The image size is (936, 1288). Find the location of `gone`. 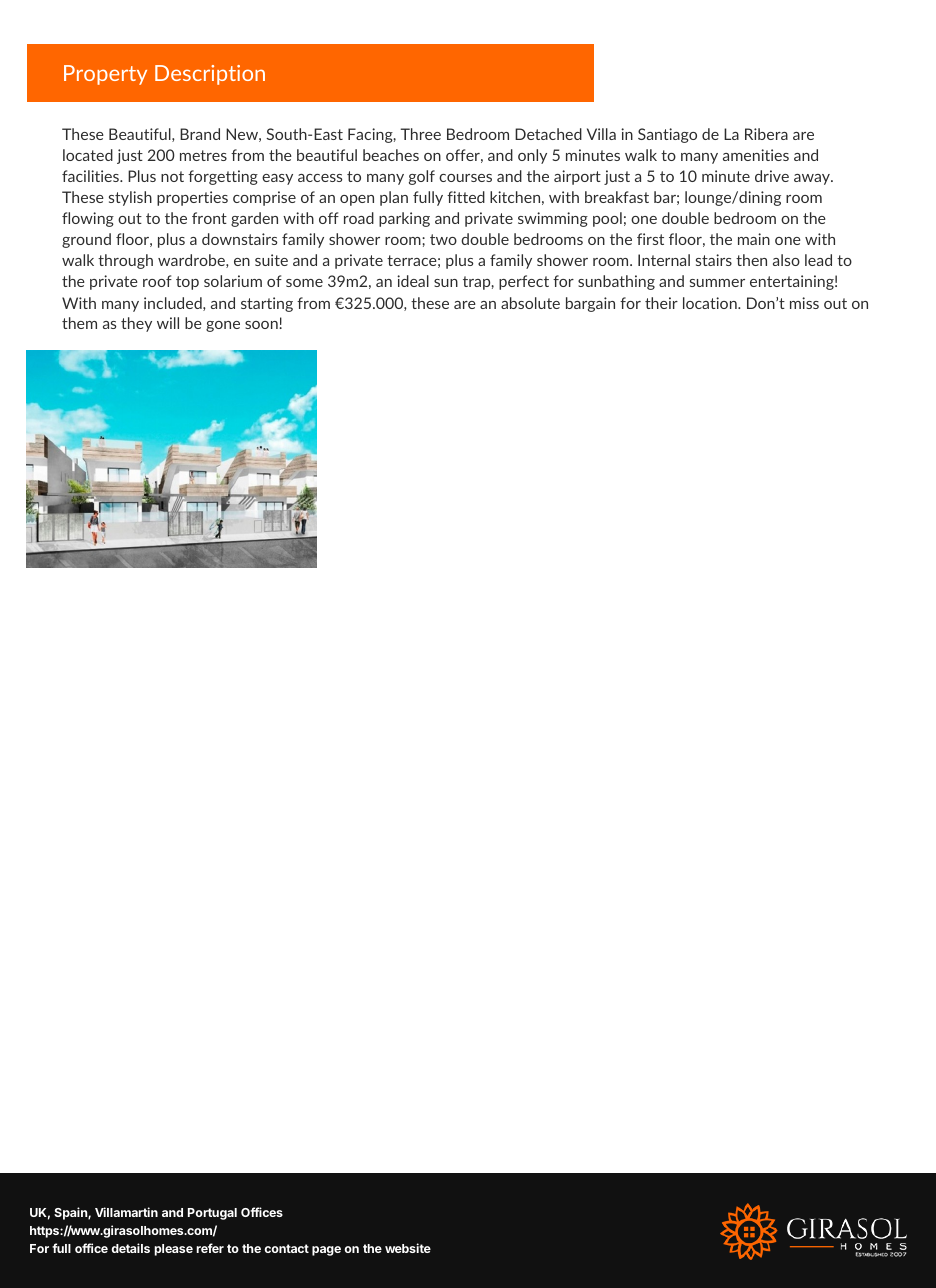

gone is located at coordinates (223, 326).
